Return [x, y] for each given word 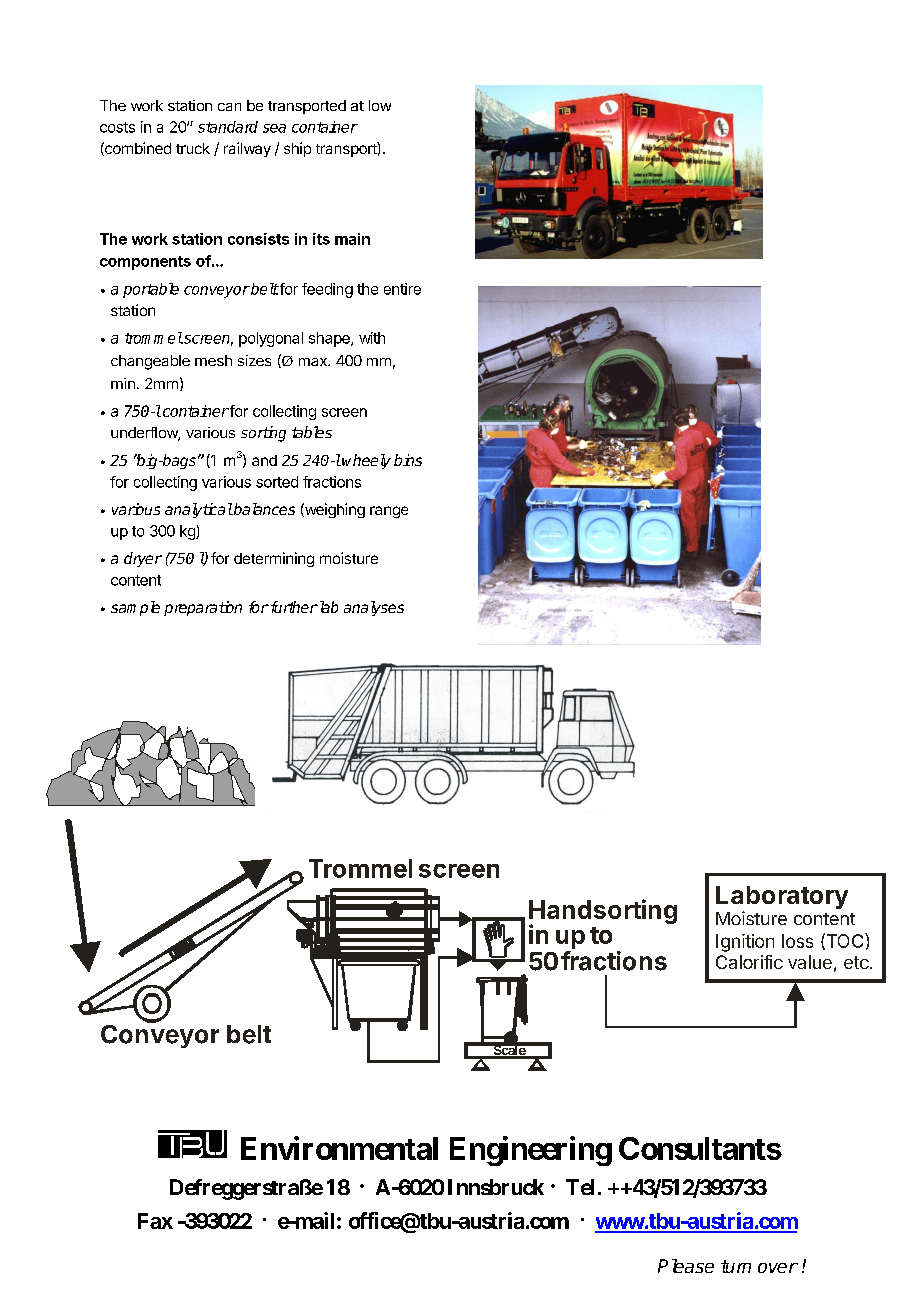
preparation [203, 608]
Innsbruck [496, 1187]
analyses [374, 608]
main [352, 239]
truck [193, 148]
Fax [155, 1221]
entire [402, 289]
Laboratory [782, 899]
